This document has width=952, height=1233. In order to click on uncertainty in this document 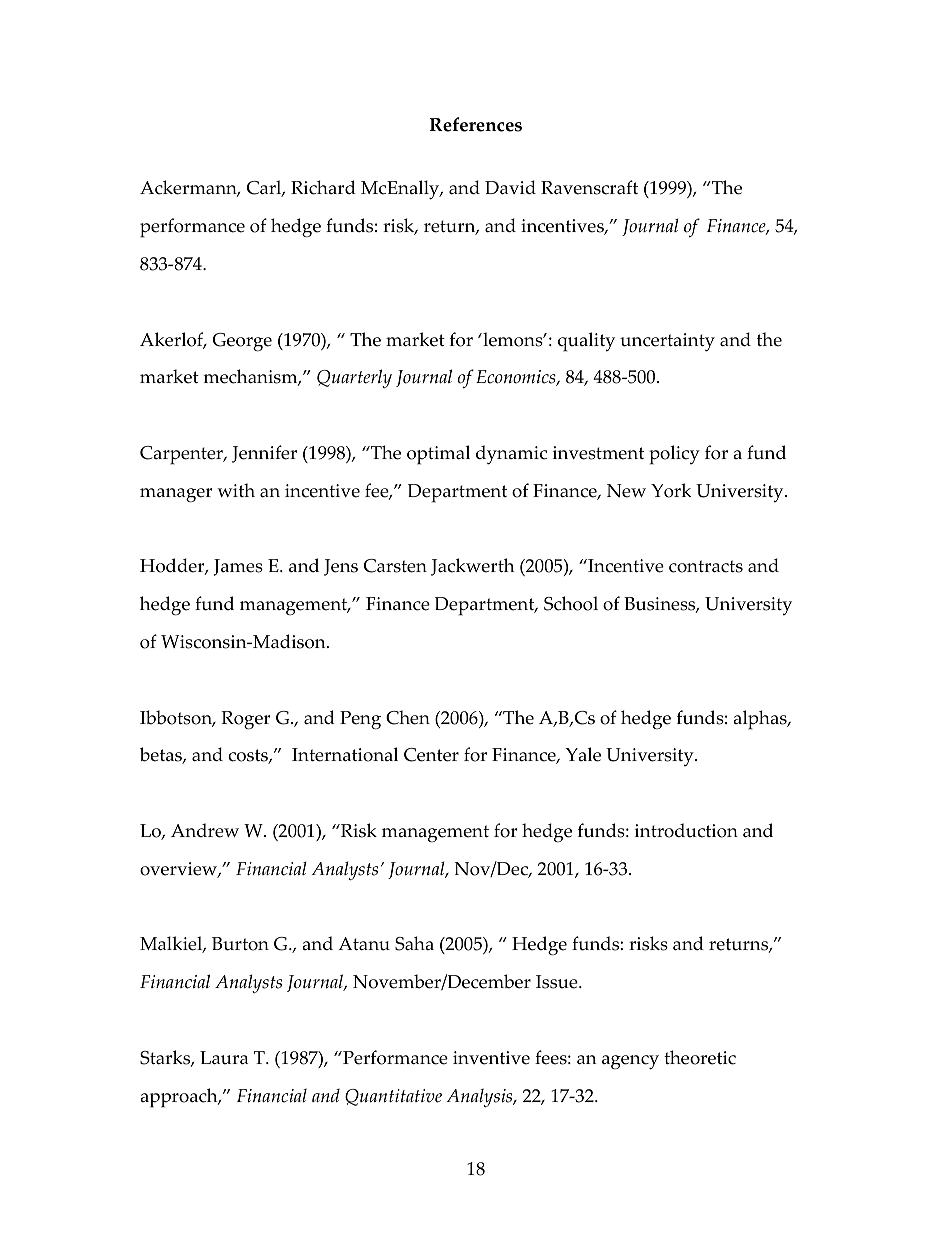, I will do `click(667, 342)`.
